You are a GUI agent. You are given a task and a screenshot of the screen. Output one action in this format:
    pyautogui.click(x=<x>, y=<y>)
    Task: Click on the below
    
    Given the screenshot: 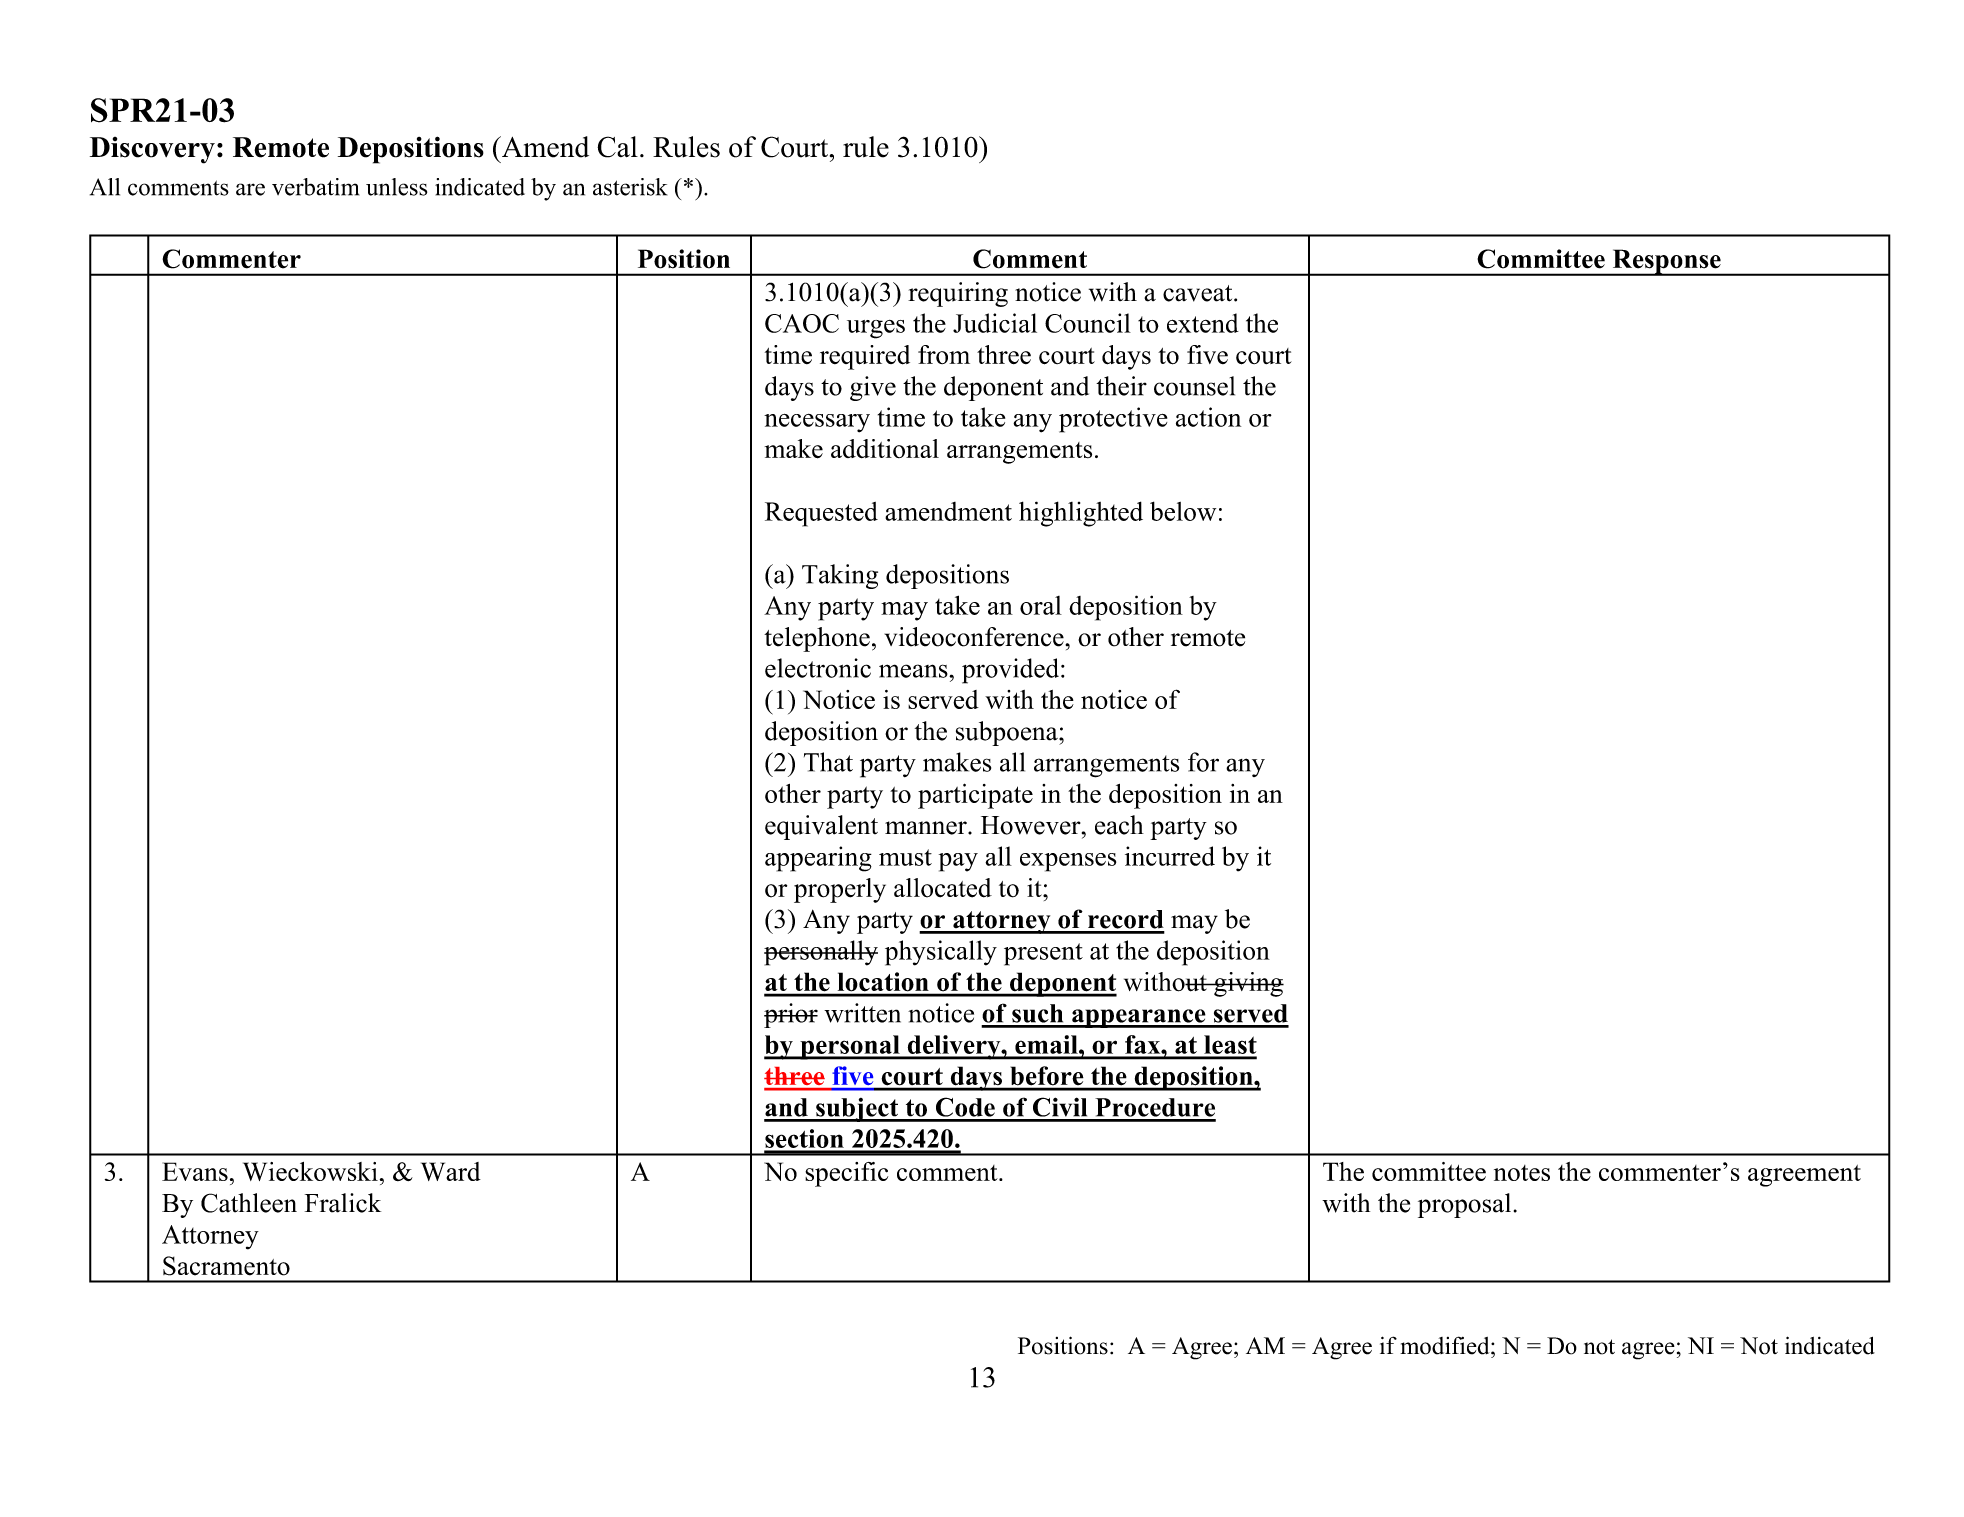 What is the action you would take?
    pyautogui.click(x=1183, y=511)
